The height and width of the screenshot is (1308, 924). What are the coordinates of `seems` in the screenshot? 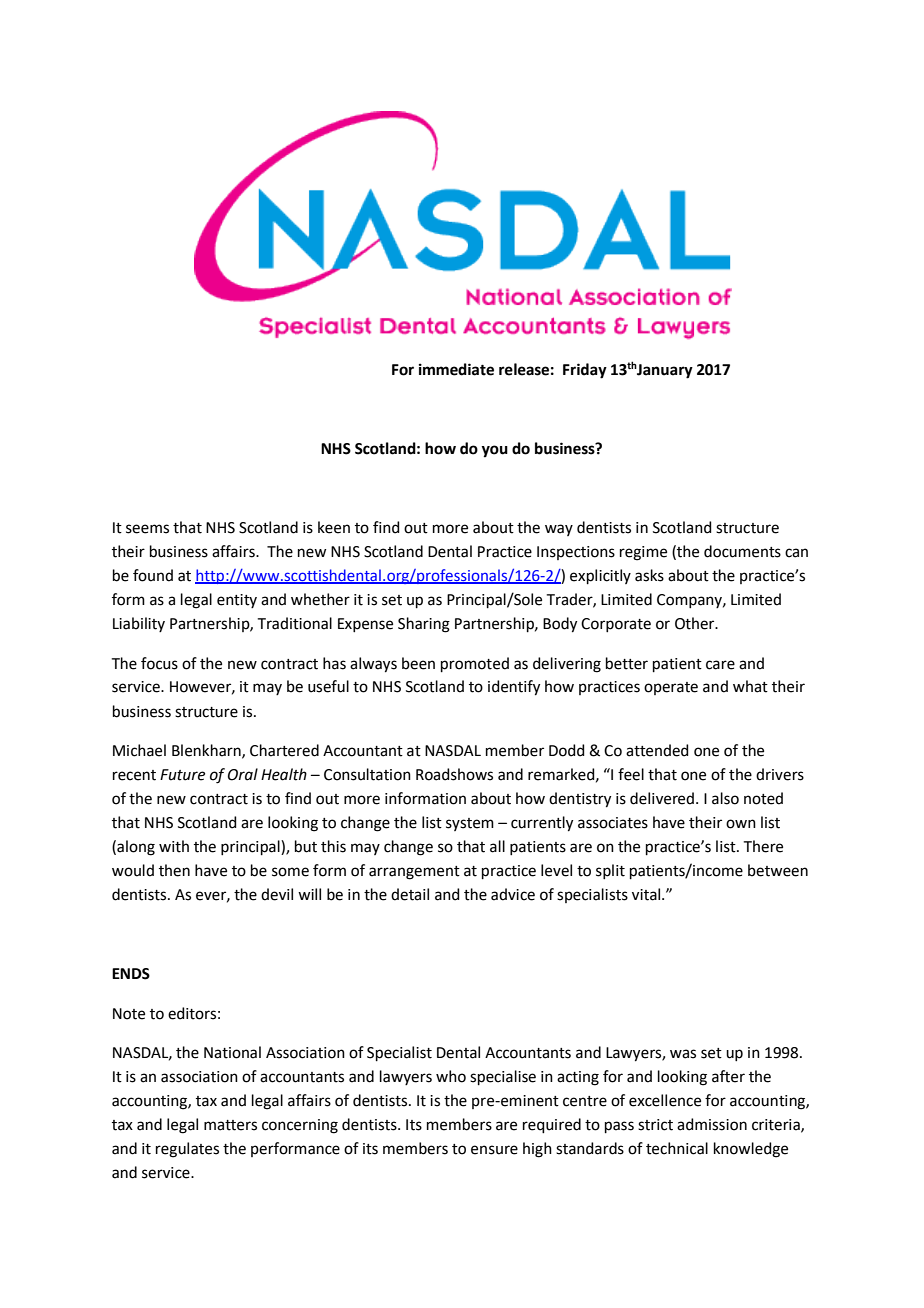 It's located at (147, 529).
